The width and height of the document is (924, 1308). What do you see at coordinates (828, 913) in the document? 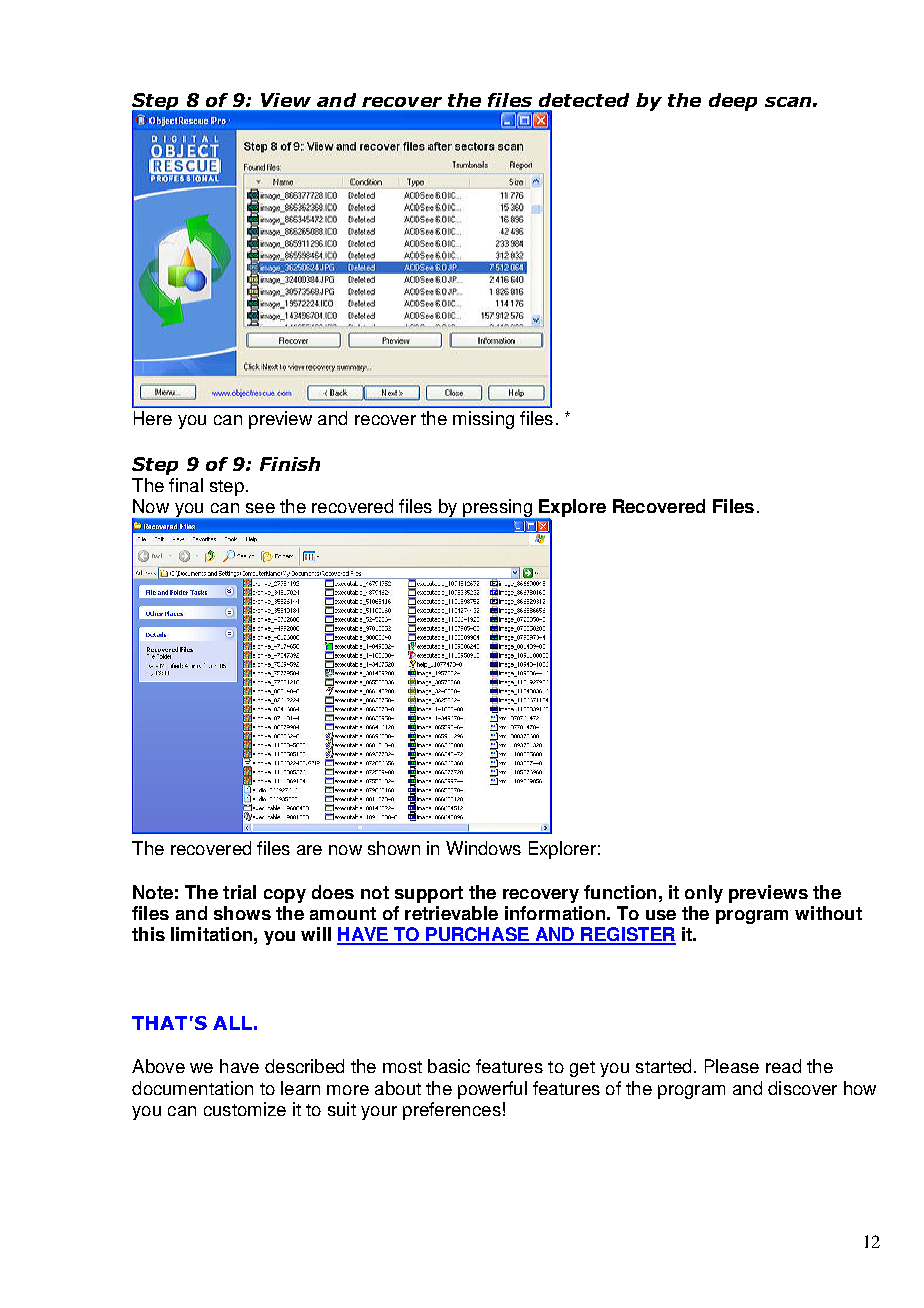
I see `without` at bounding box center [828, 913].
